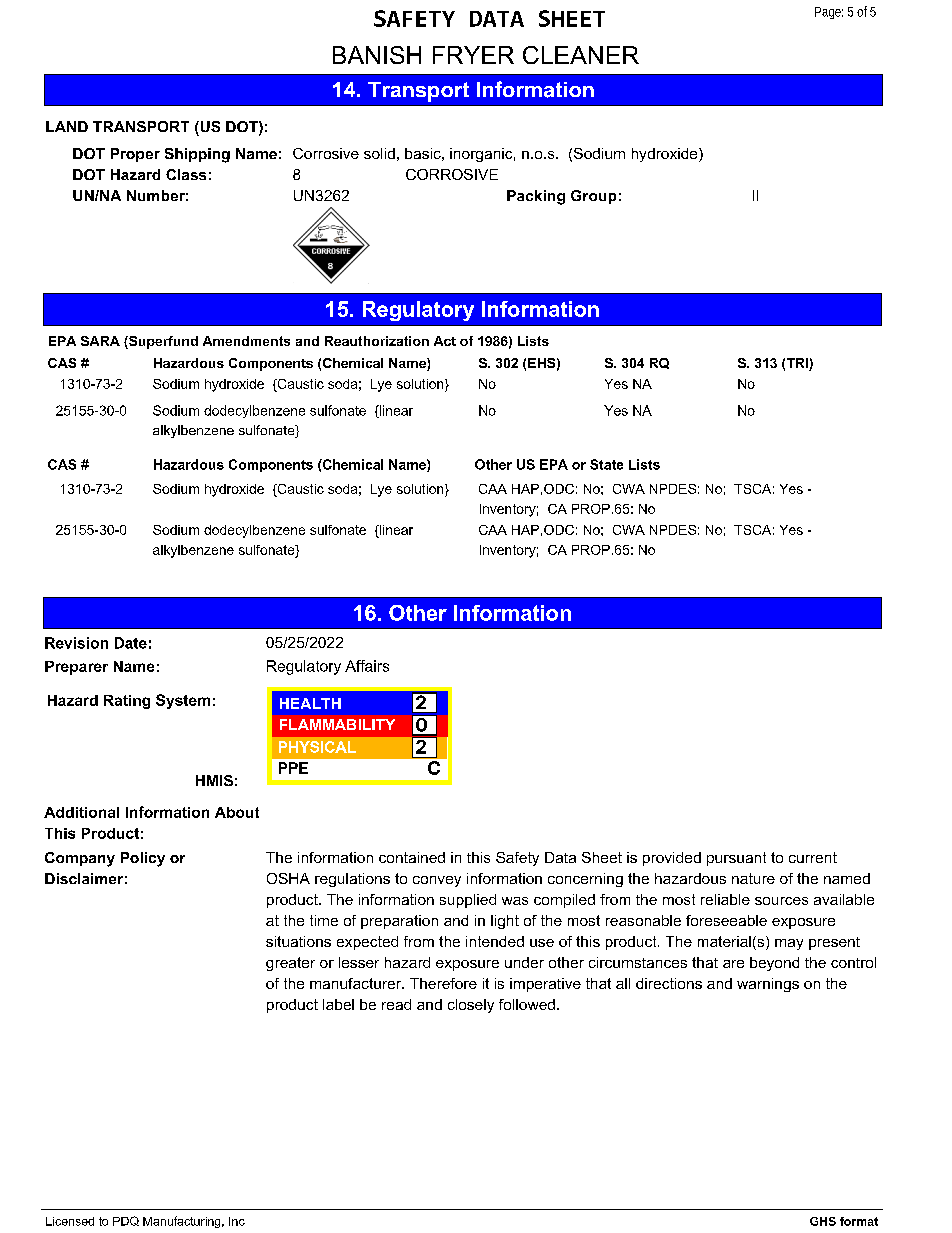 The image size is (952, 1233). I want to click on FRYER, so click(473, 55).
